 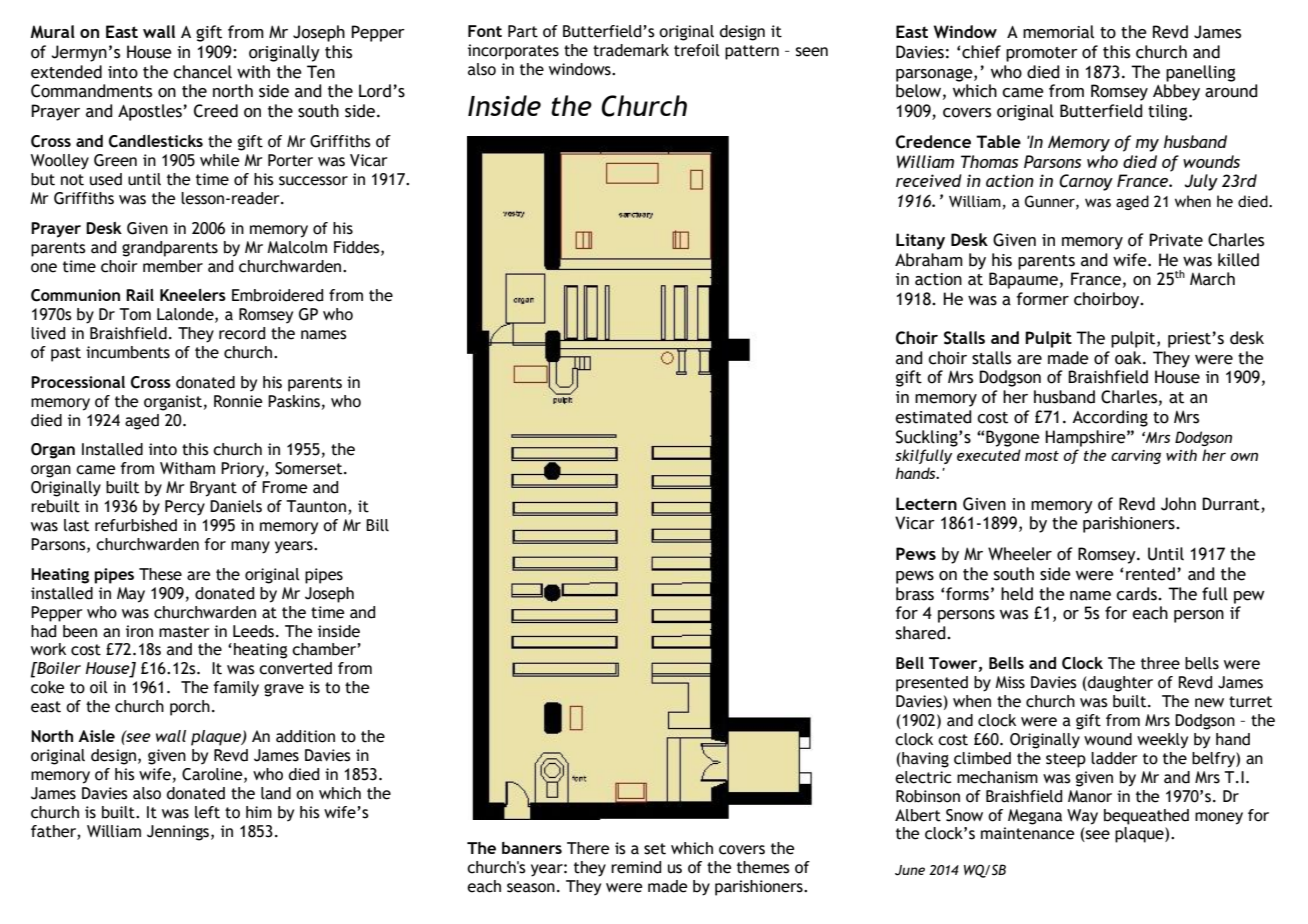 I want to click on Bryant, so click(x=213, y=489).
